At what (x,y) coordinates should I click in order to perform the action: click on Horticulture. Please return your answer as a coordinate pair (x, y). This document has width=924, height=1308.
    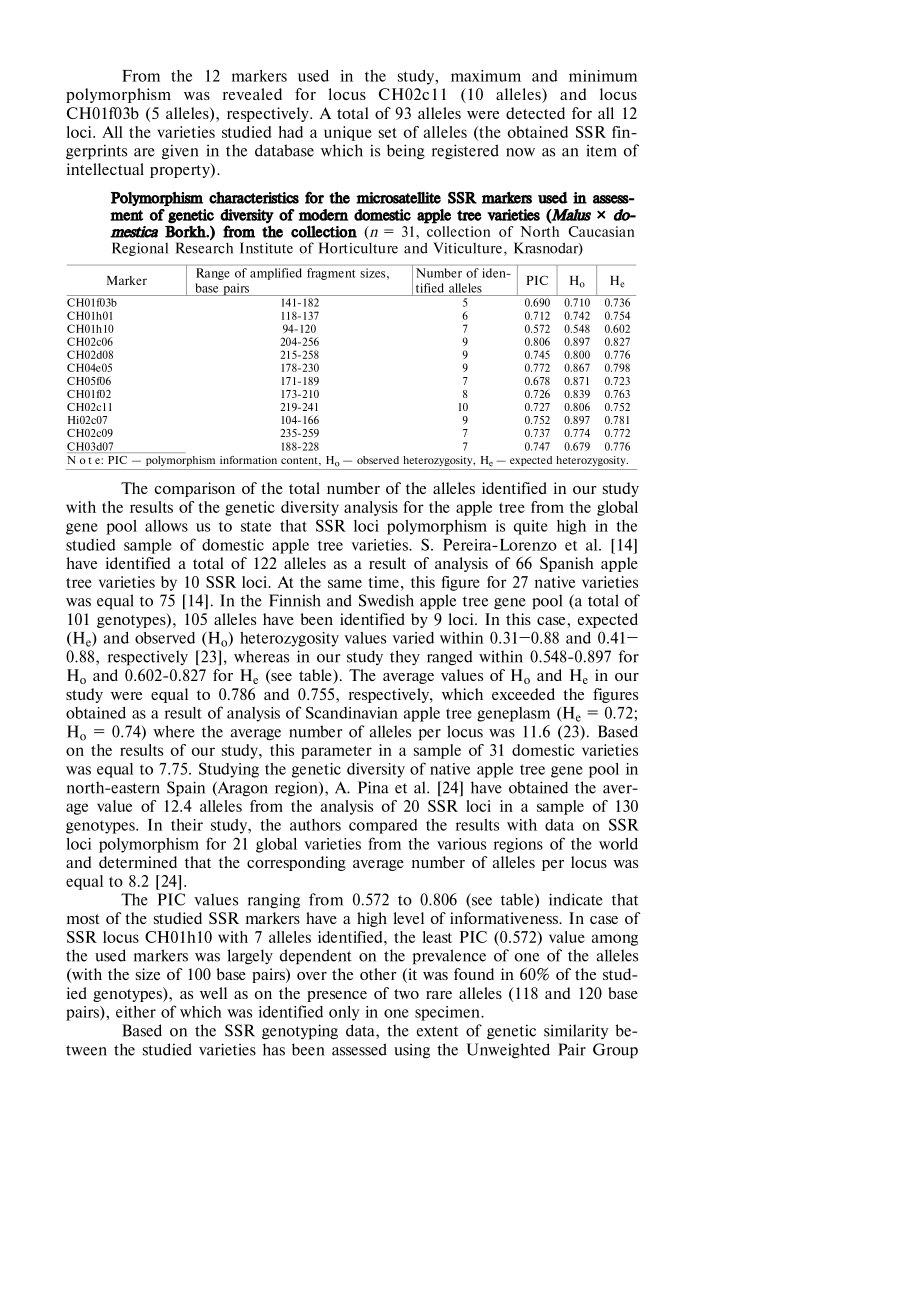
    Looking at the image, I should click on (358, 248).
